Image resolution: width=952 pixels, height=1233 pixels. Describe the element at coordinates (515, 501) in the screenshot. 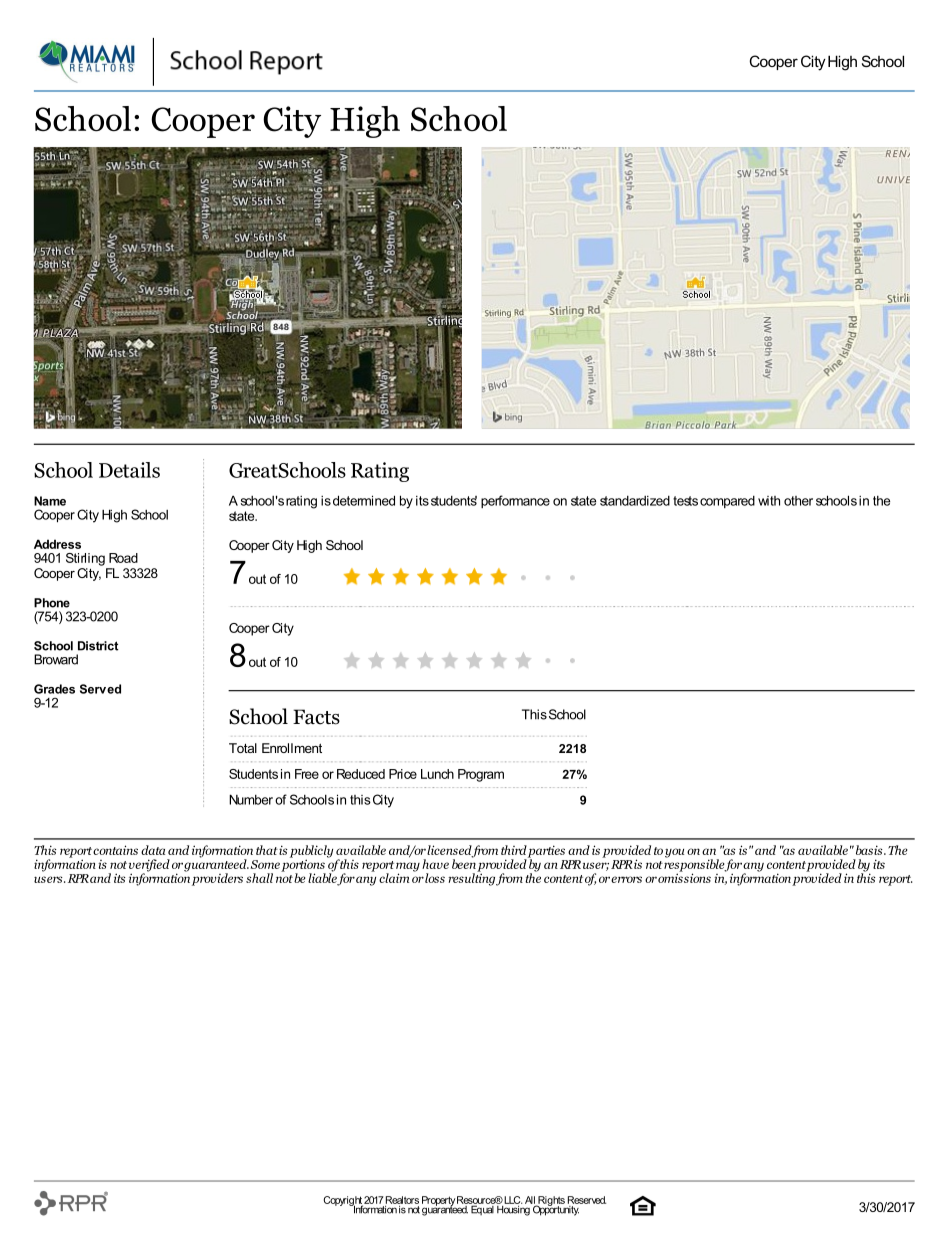

I see `performance` at that location.
